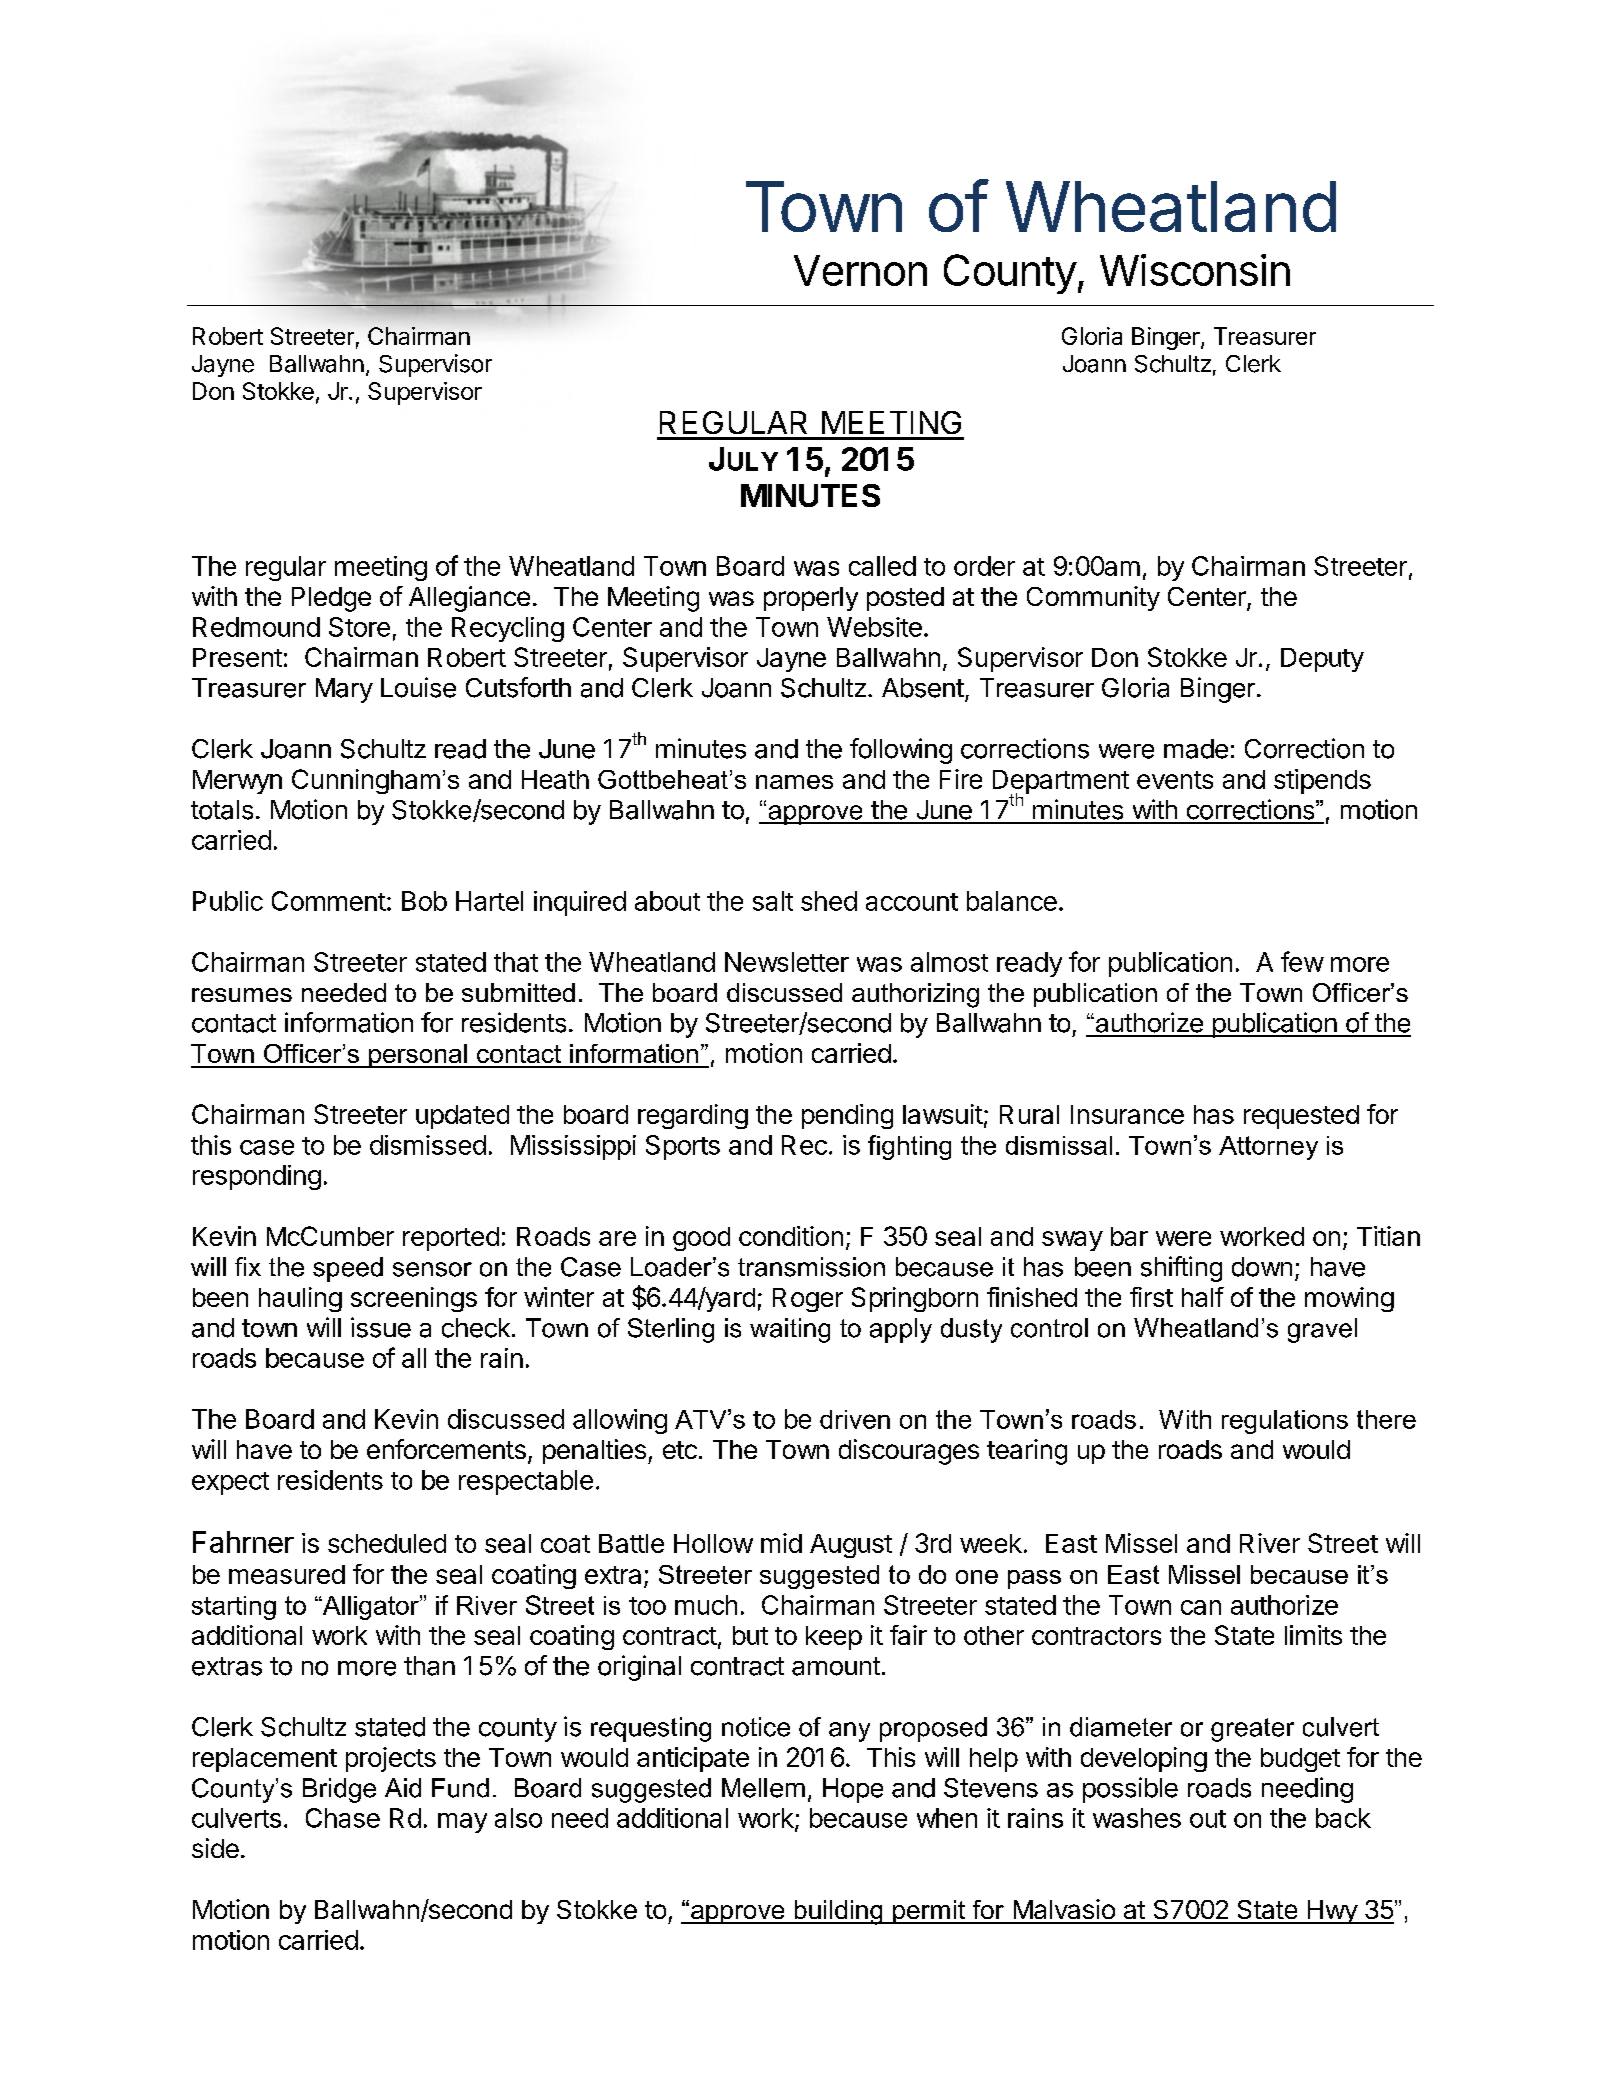  Describe the element at coordinates (794, 782) in the screenshot. I see `names` at that location.
